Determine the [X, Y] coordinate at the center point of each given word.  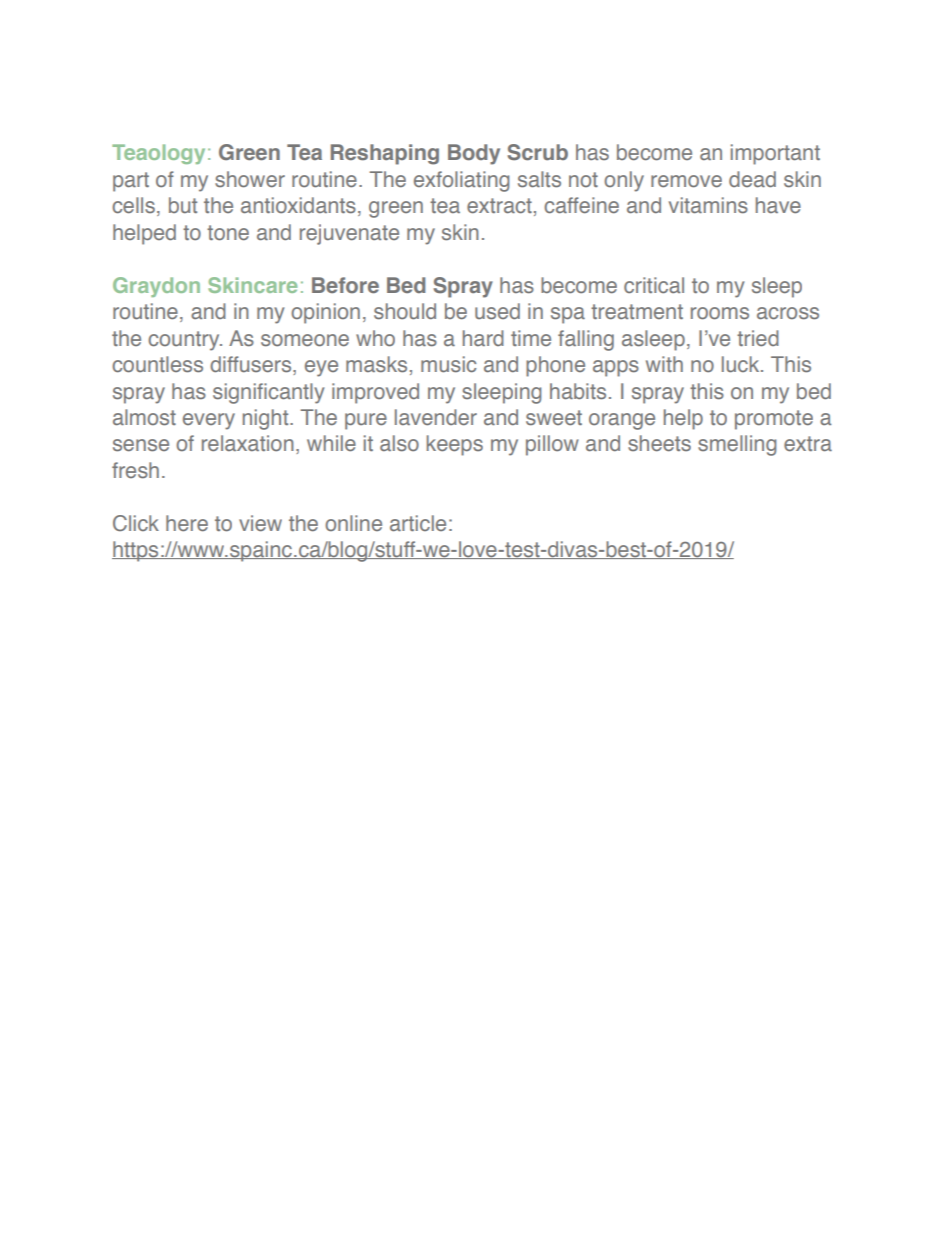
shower [250, 179]
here [187, 523]
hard [483, 338]
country [185, 341]
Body [474, 154]
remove [686, 181]
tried [758, 338]
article [418, 523]
